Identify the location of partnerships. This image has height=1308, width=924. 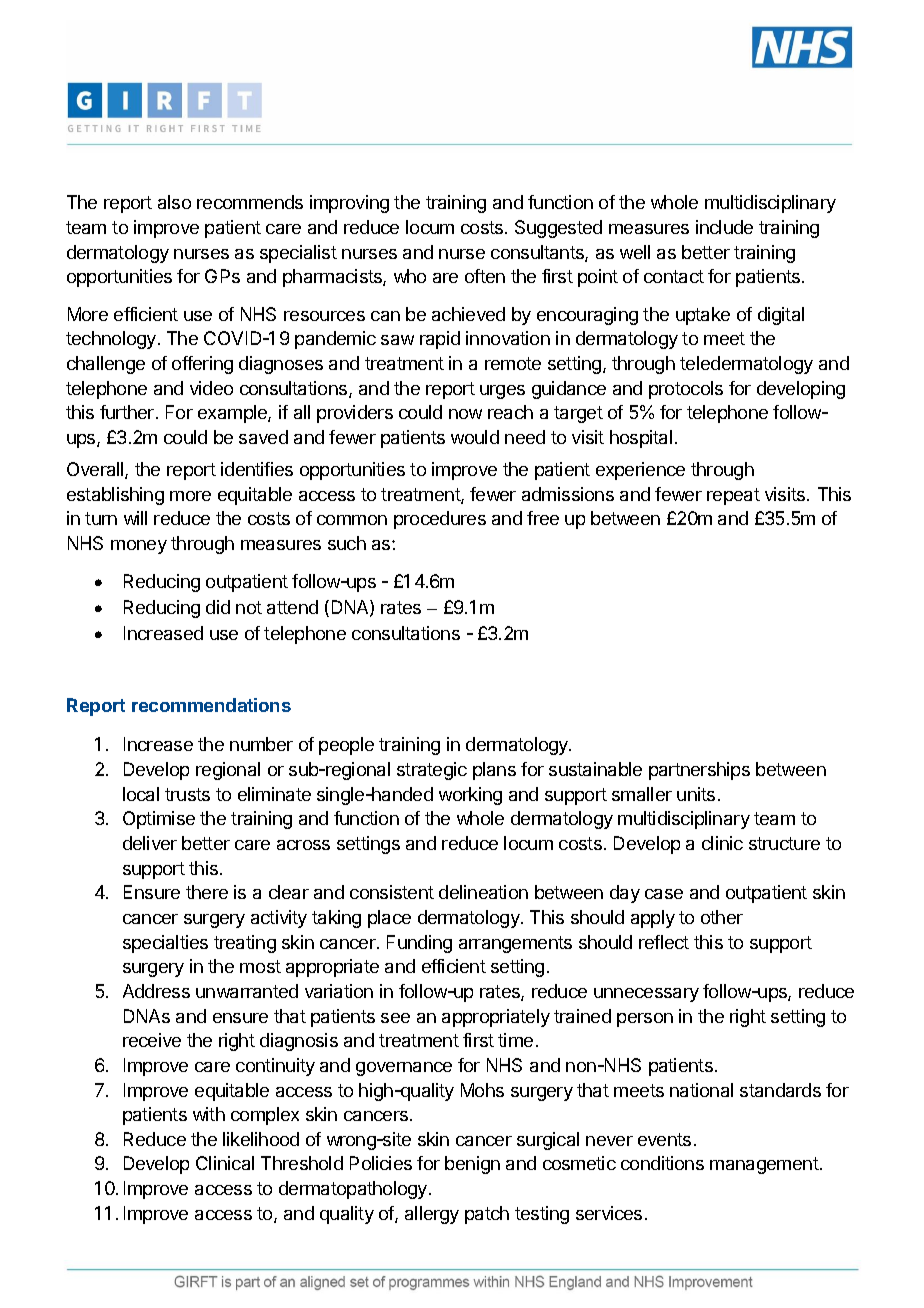
(699, 771).
